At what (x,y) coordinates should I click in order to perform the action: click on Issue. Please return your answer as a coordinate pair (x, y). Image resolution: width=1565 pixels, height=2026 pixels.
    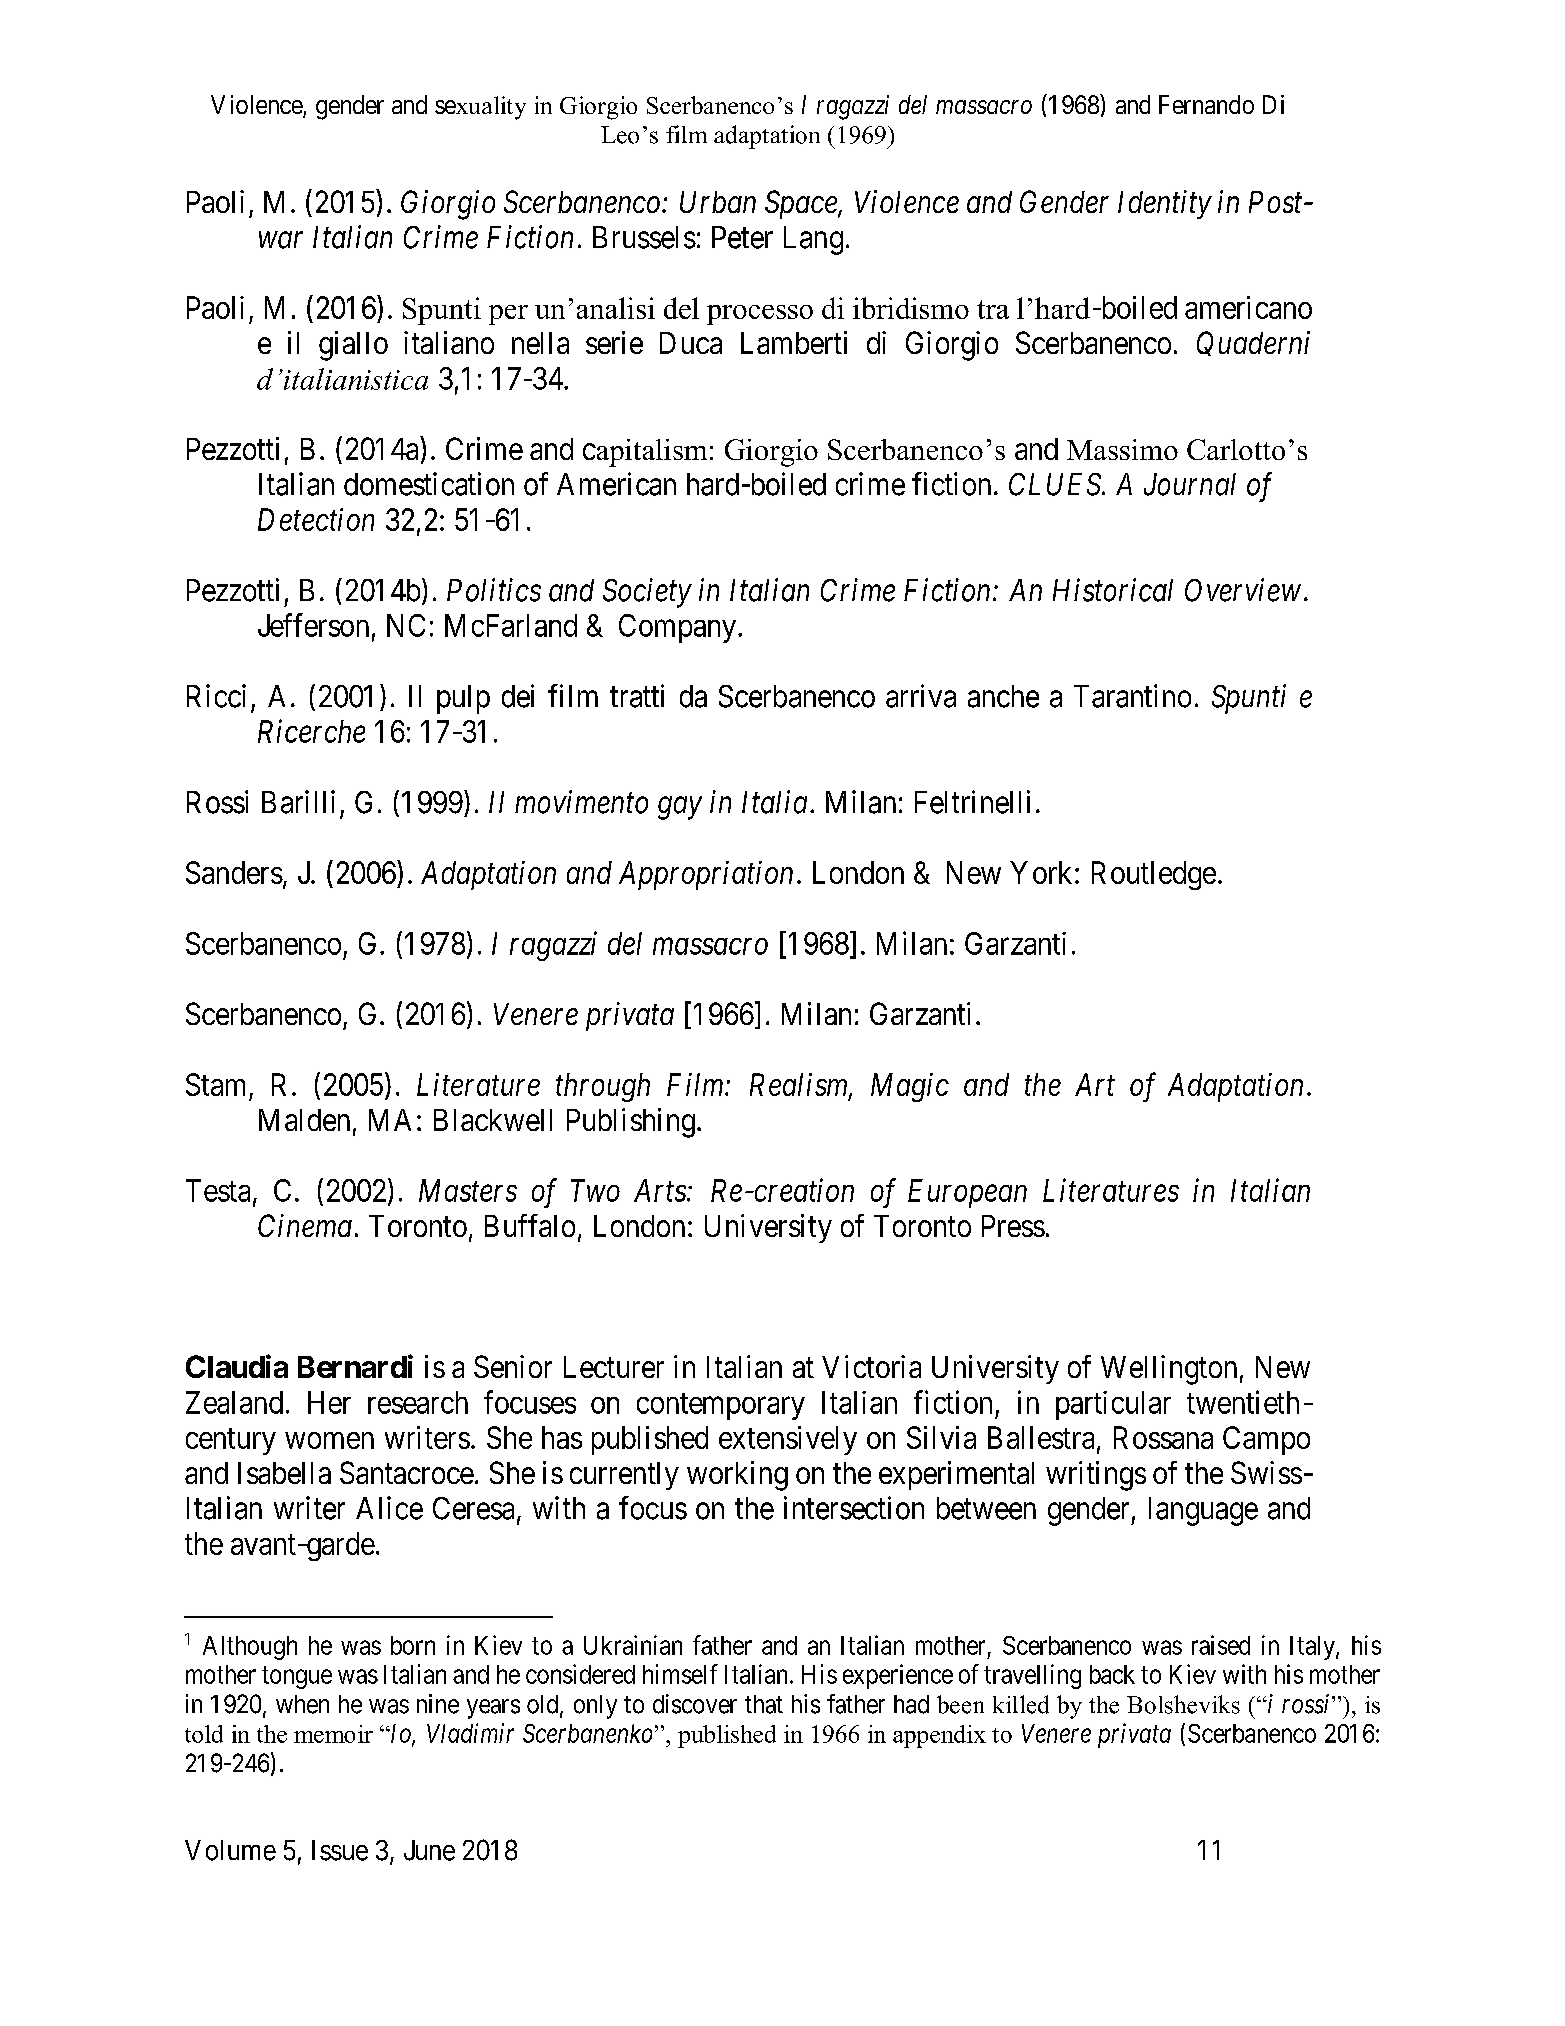
    Looking at the image, I should click on (340, 1850).
